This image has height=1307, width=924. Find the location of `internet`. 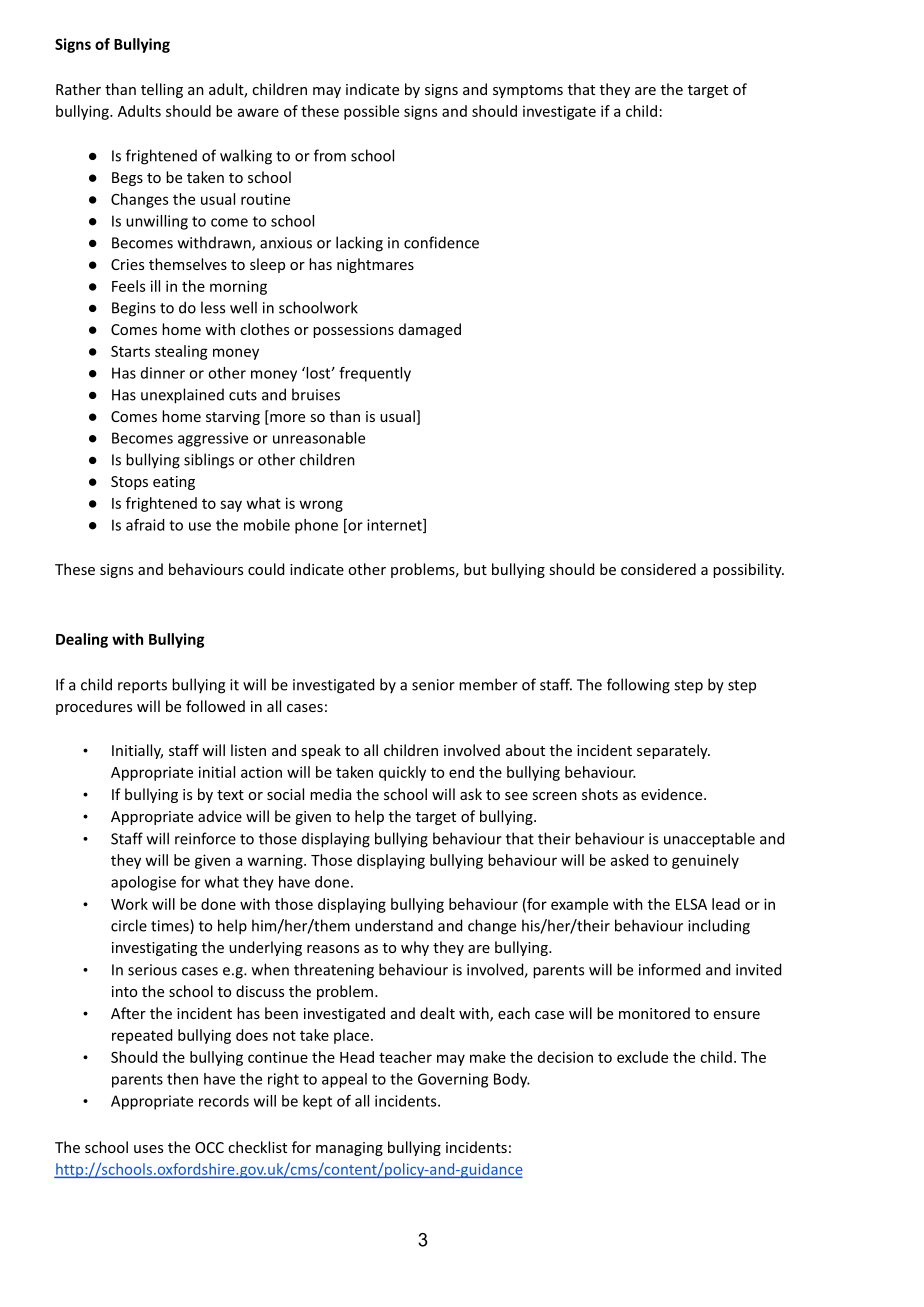

internet is located at coordinates (395, 526).
